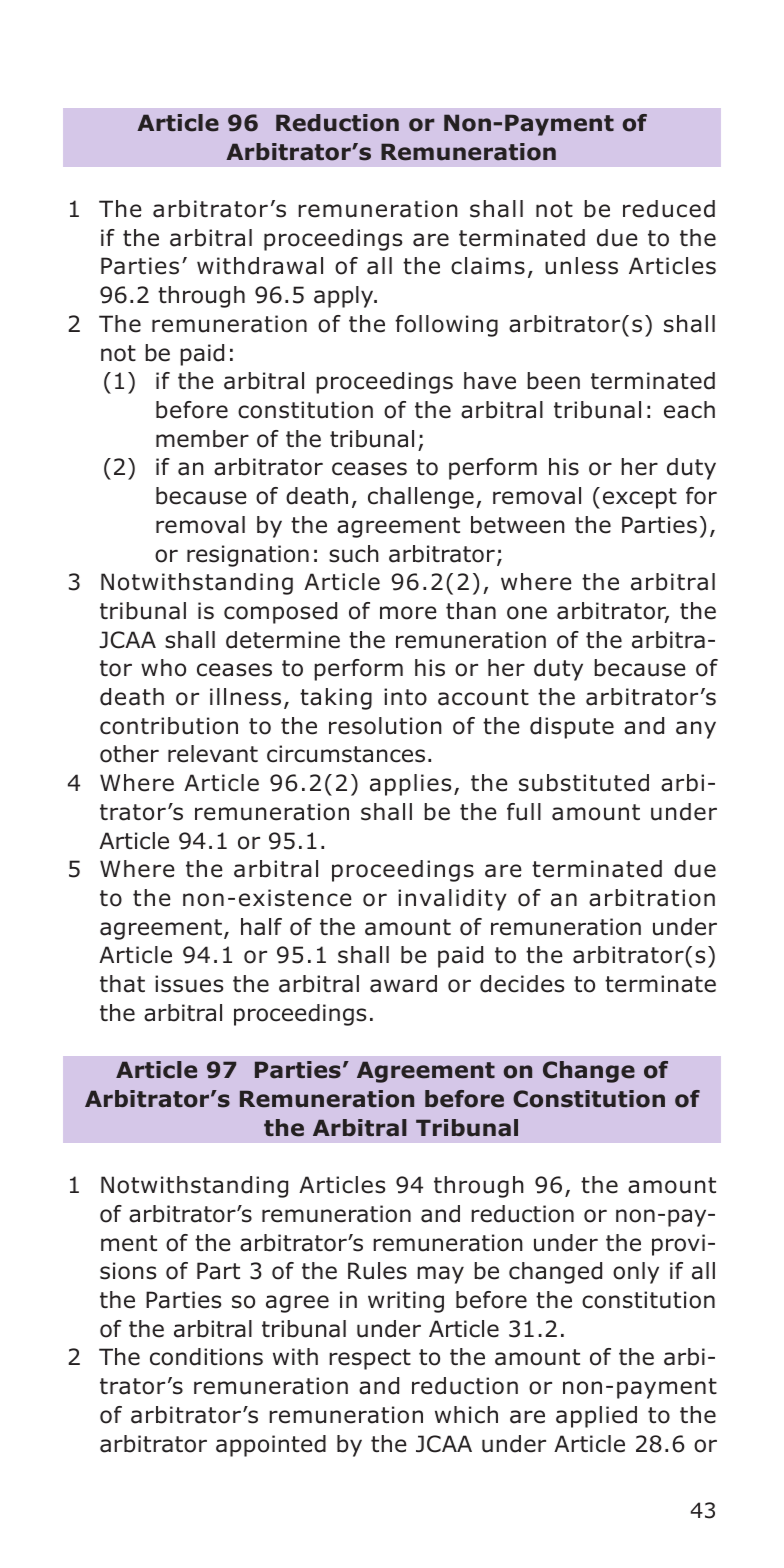 This page has width=784, height=1568. I want to click on unless, so click(581, 266).
